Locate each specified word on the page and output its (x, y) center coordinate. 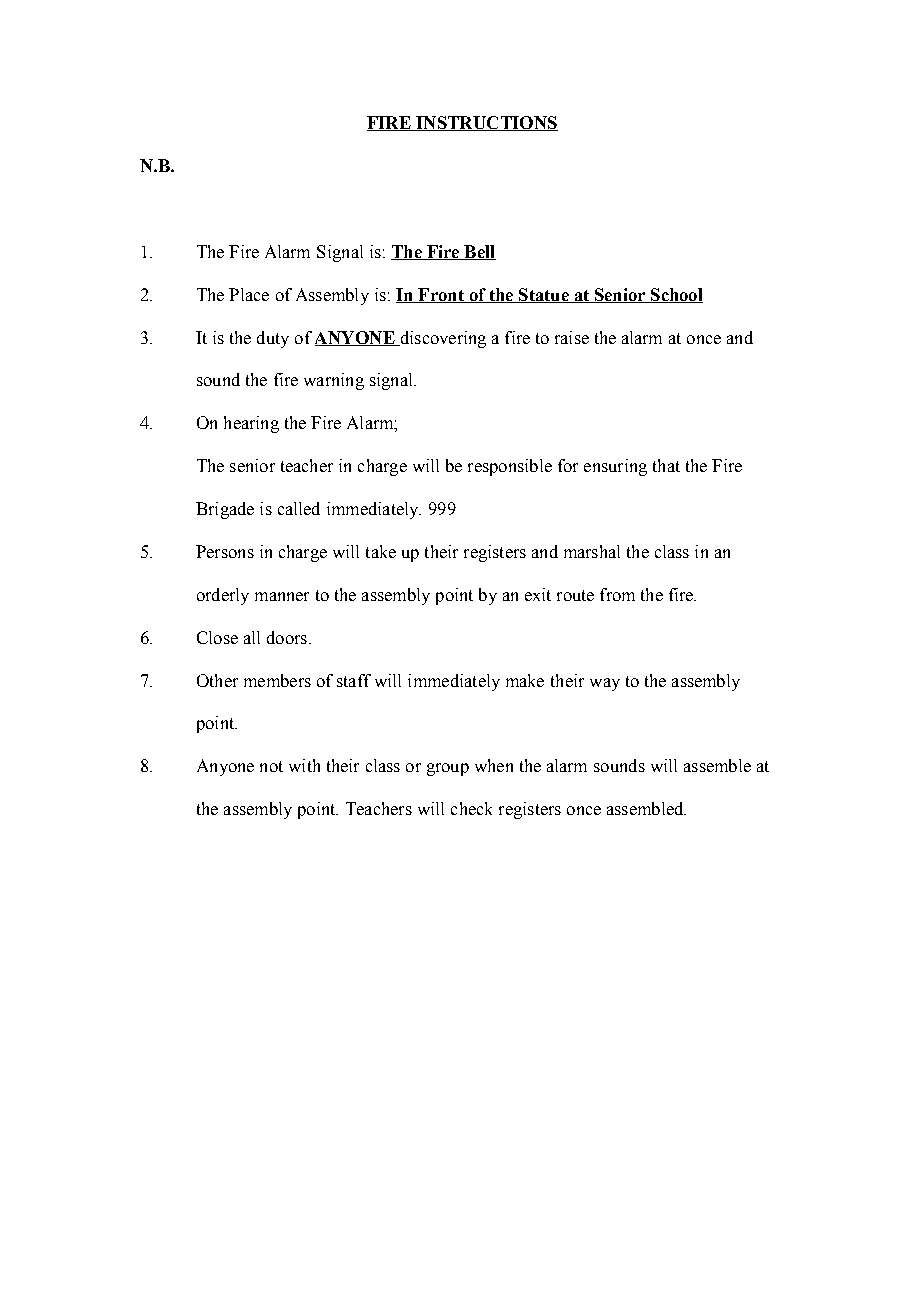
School (676, 295)
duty (273, 339)
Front (441, 295)
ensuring (615, 467)
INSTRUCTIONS (486, 123)
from (617, 594)
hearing (251, 424)
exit (538, 594)
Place (249, 294)
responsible (510, 467)
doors (287, 637)
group (448, 769)
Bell (479, 252)
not (271, 766)
